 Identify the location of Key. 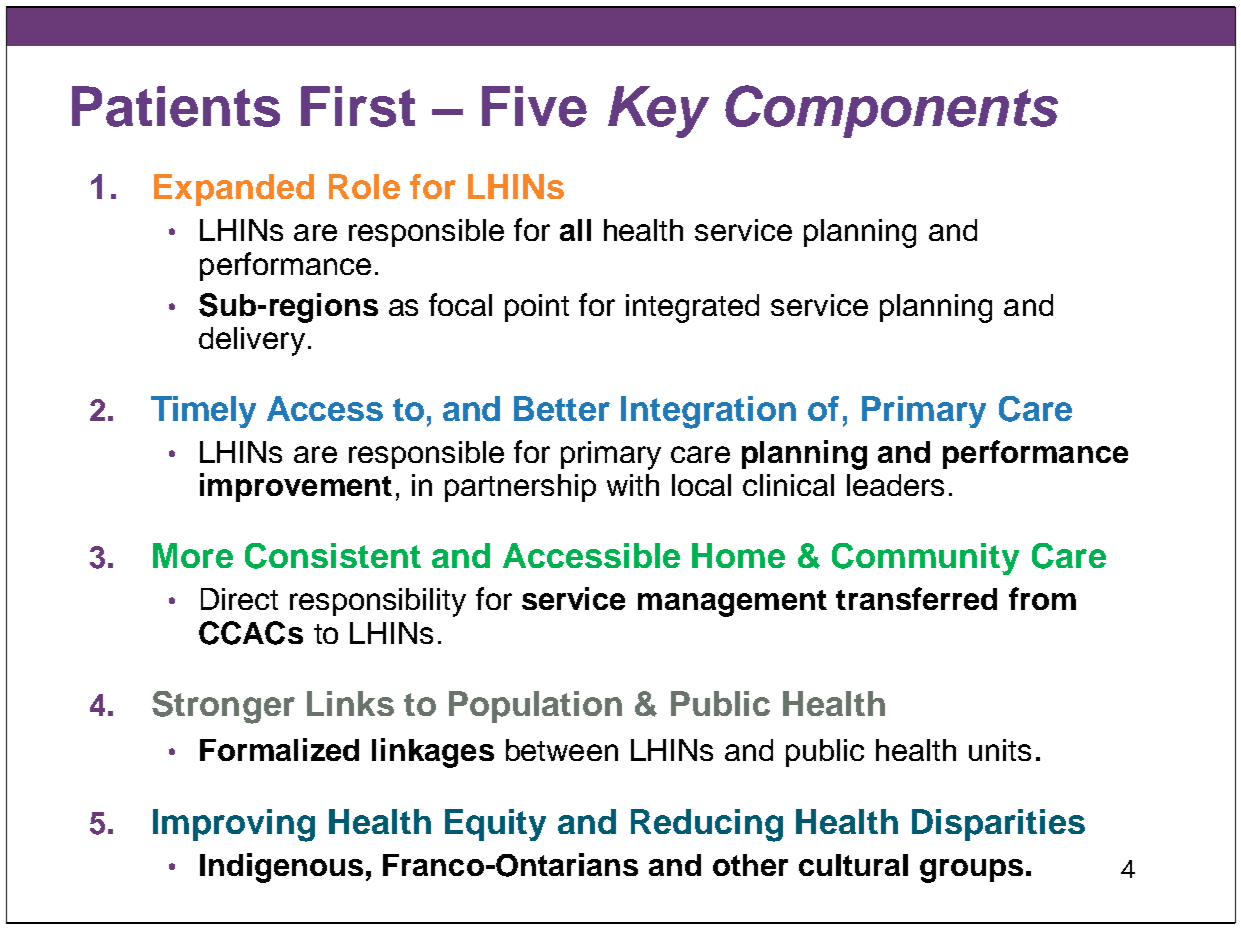
(658, 112).
